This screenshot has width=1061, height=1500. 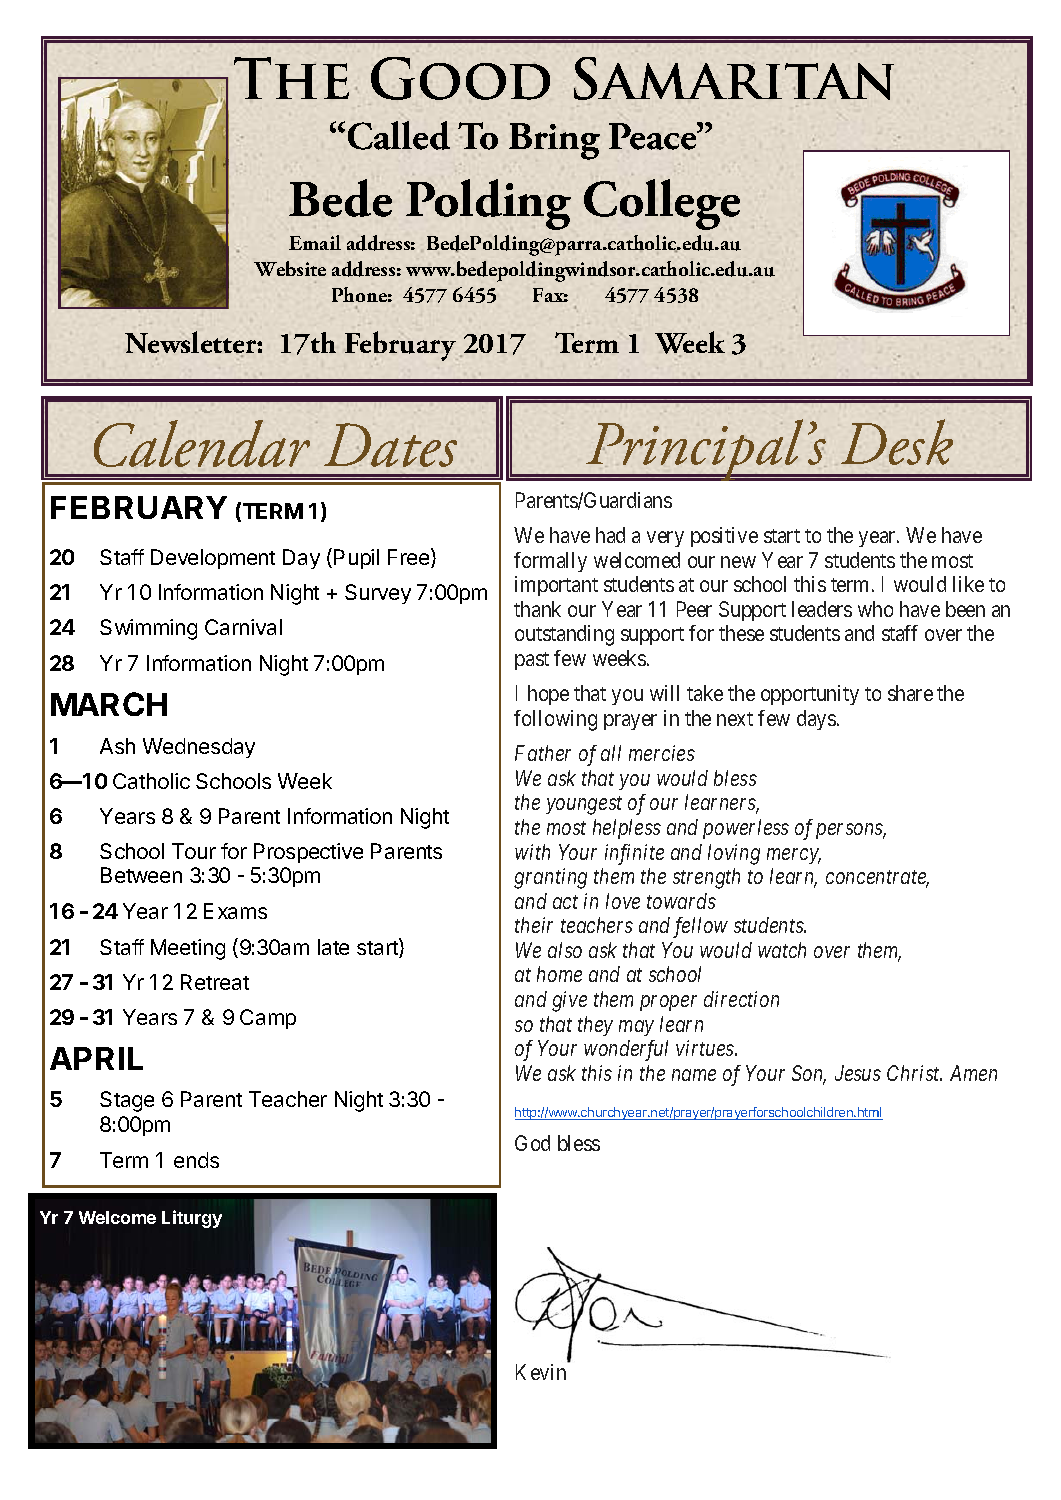 I want to click on give, so click(x=569, y=1001).
